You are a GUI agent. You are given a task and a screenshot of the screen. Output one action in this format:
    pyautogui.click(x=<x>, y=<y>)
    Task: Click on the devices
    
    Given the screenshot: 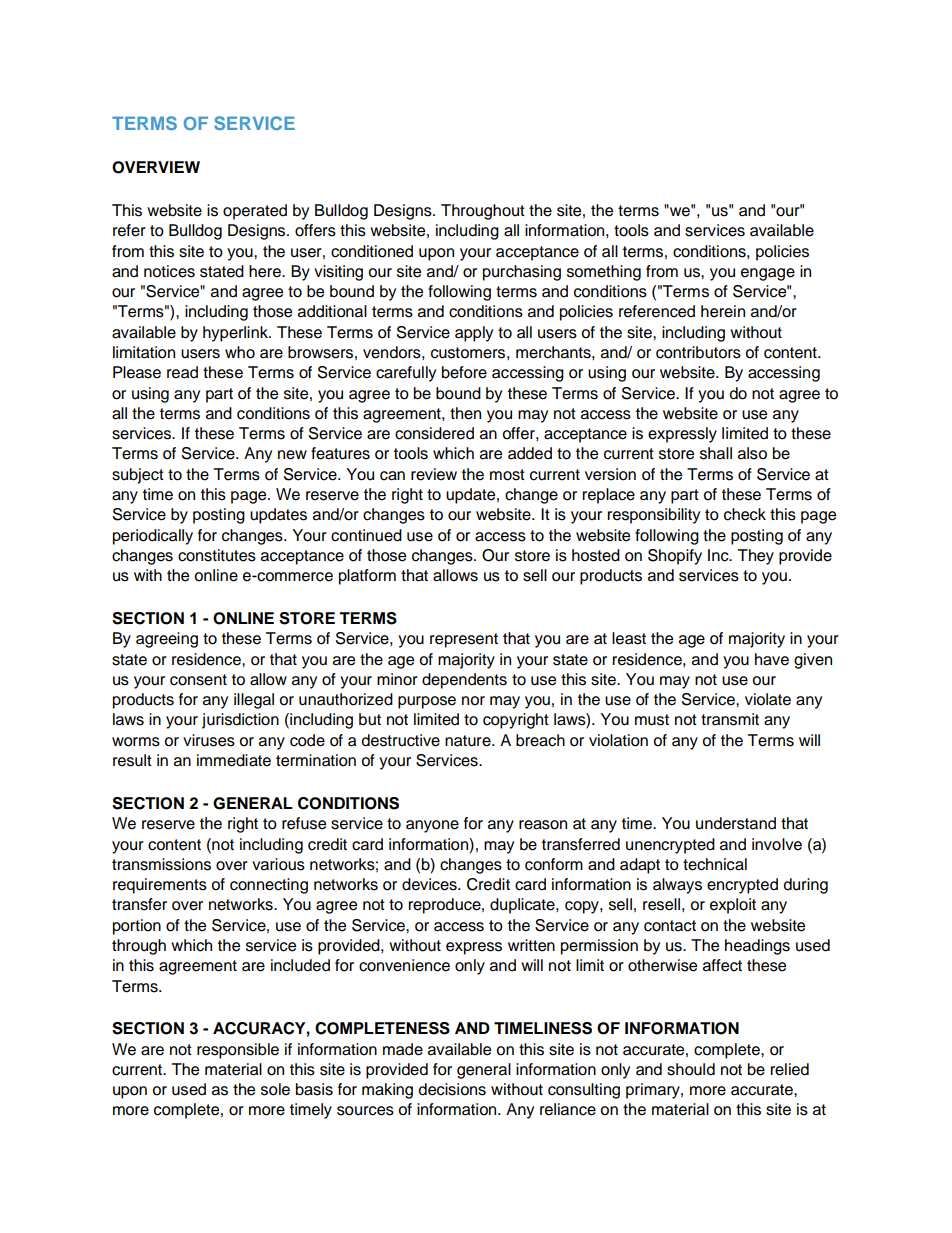 What is the action you would take?
    pyautogui.click(x=430, y=884)
